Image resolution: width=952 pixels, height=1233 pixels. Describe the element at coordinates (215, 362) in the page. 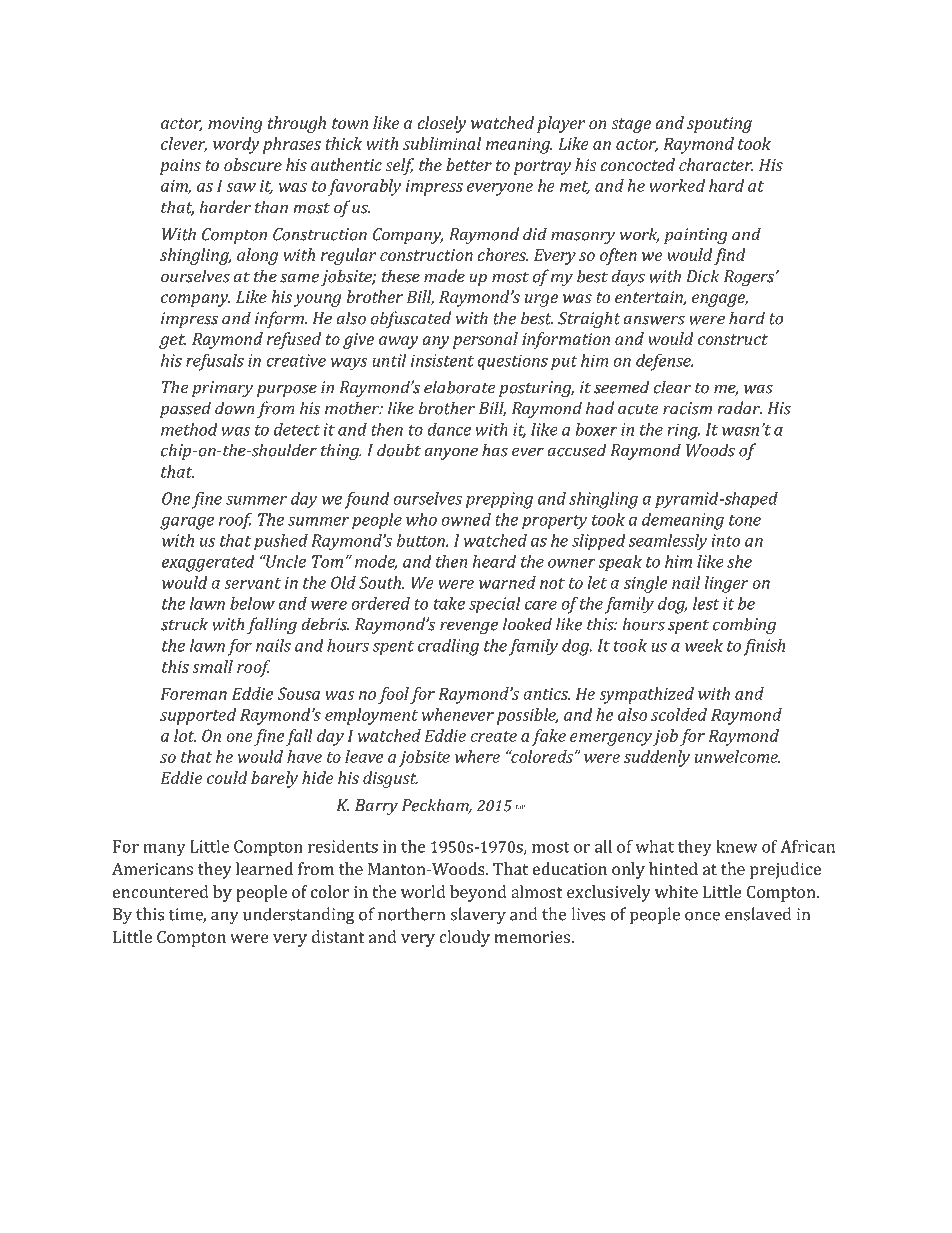

I see `refusals` at that location.
